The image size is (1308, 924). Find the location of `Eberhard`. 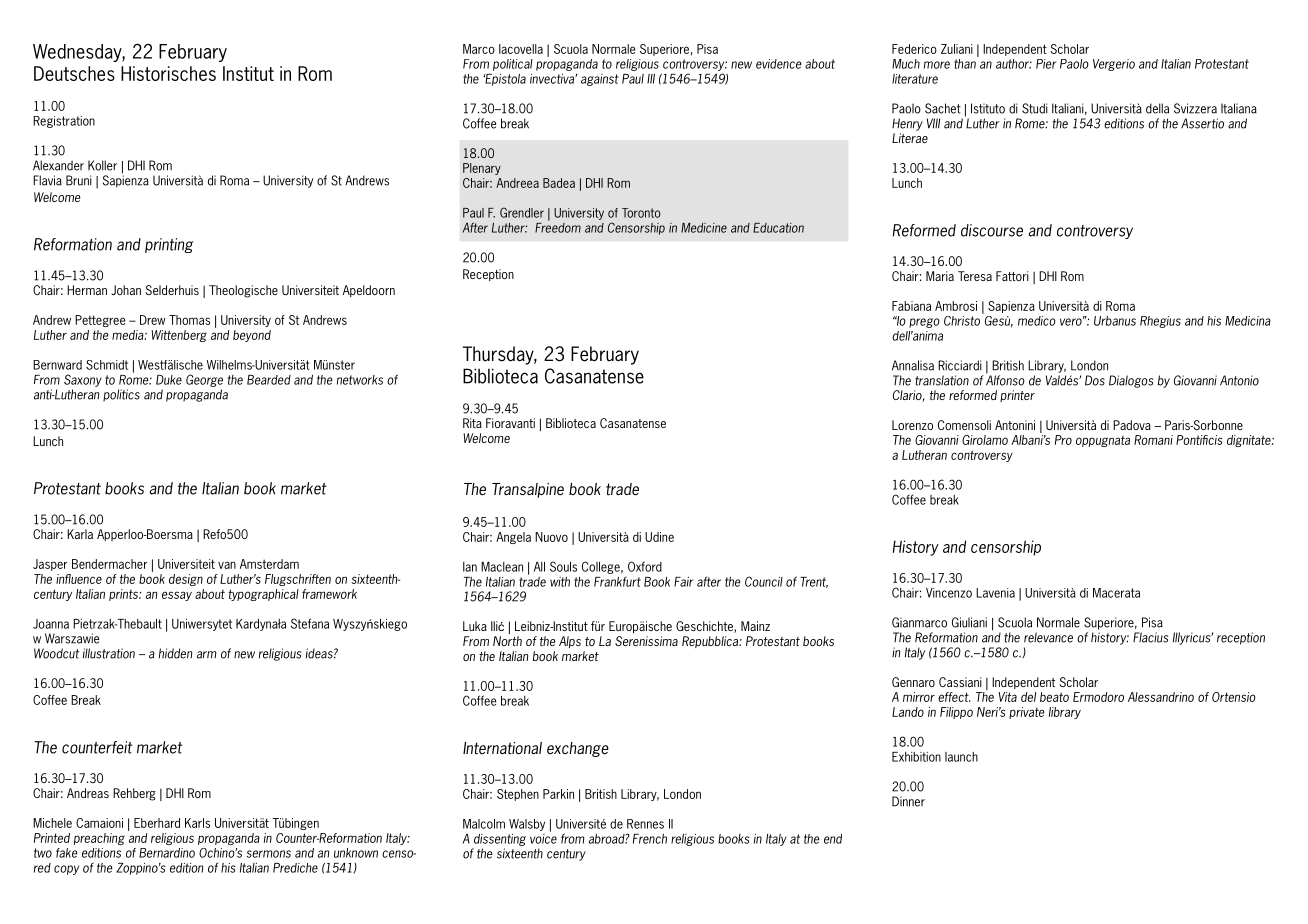

Eberhard is located at coordinates (157, 823).
